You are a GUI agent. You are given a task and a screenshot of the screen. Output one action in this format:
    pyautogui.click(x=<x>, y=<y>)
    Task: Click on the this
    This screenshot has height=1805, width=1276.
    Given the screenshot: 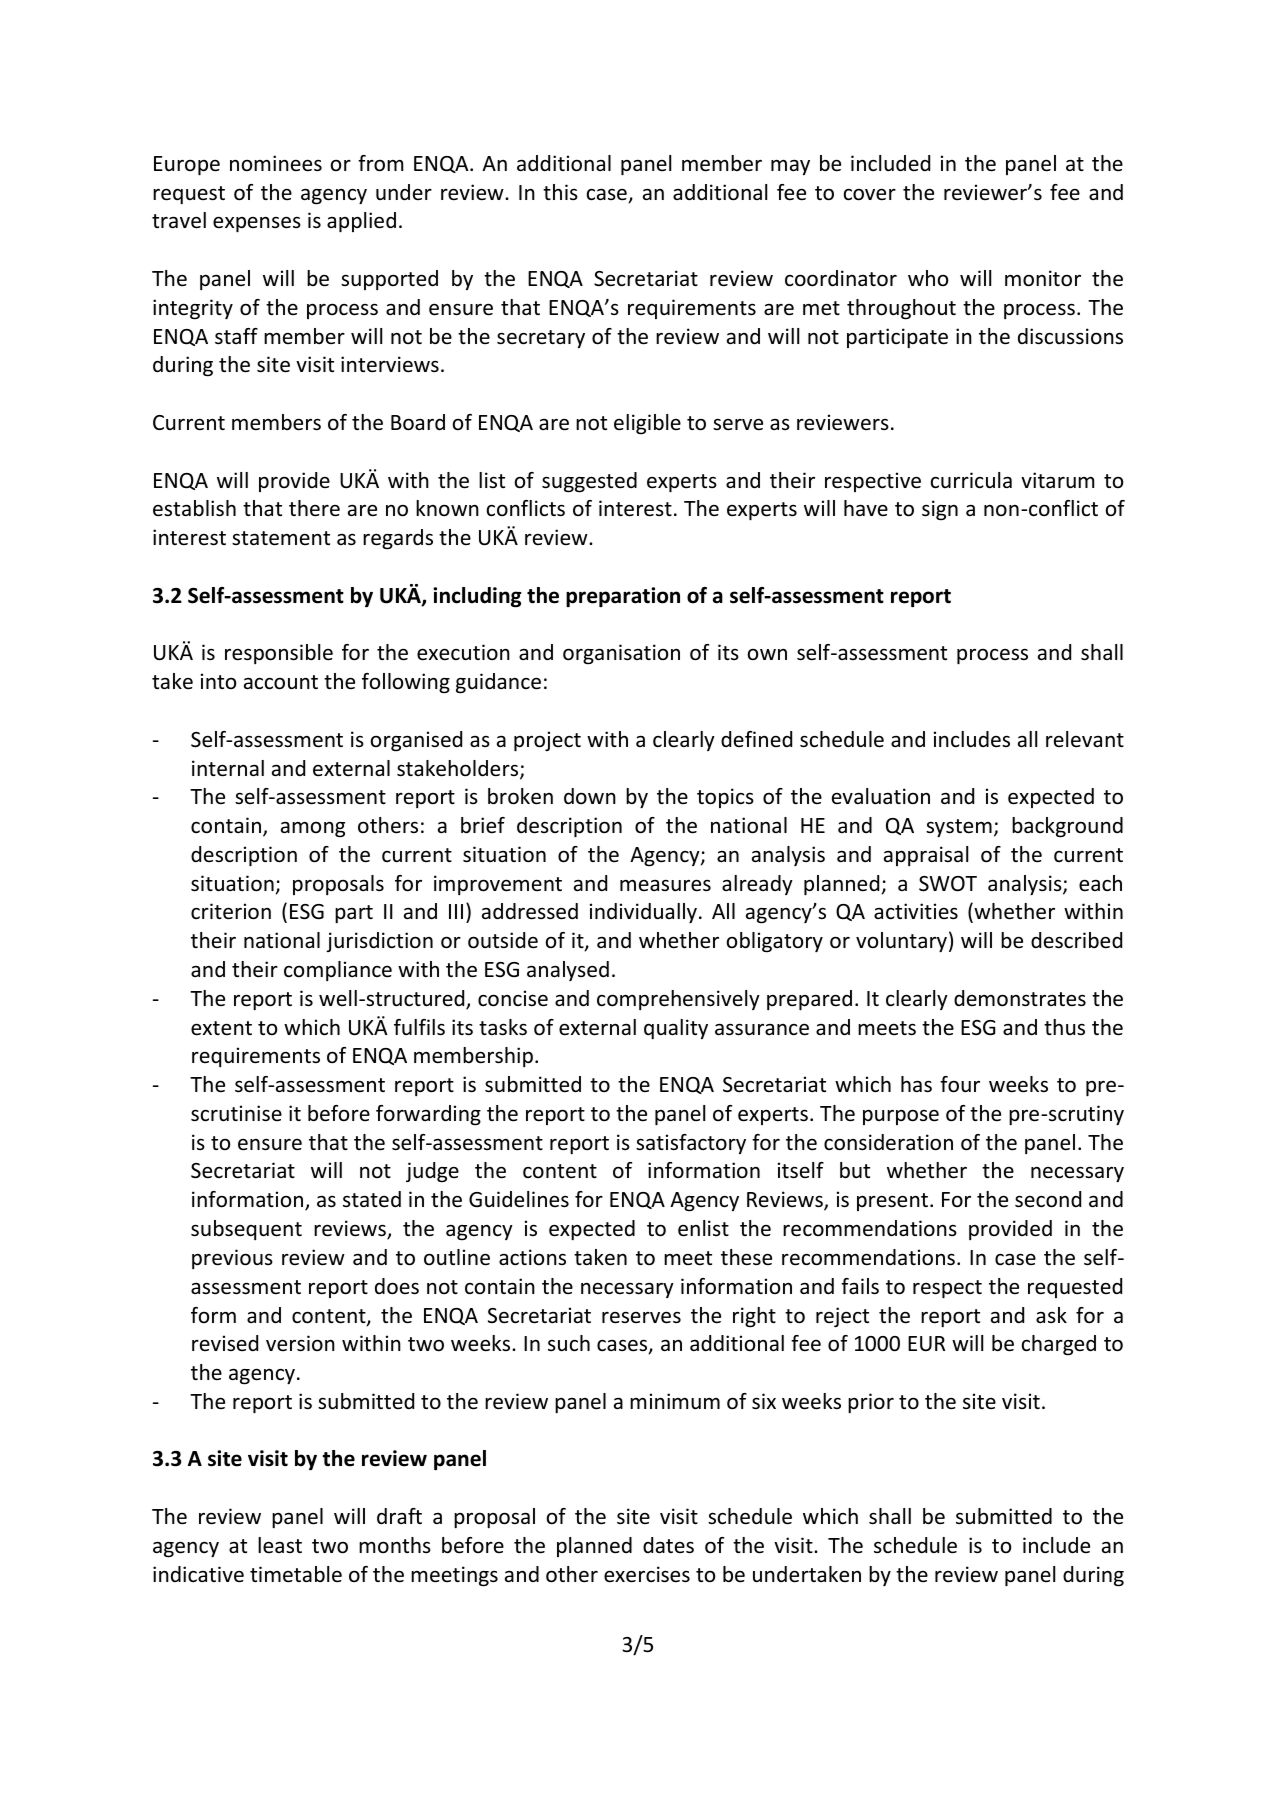 What is the action you would take?
    pyautogui.click(x=560, y=192)
